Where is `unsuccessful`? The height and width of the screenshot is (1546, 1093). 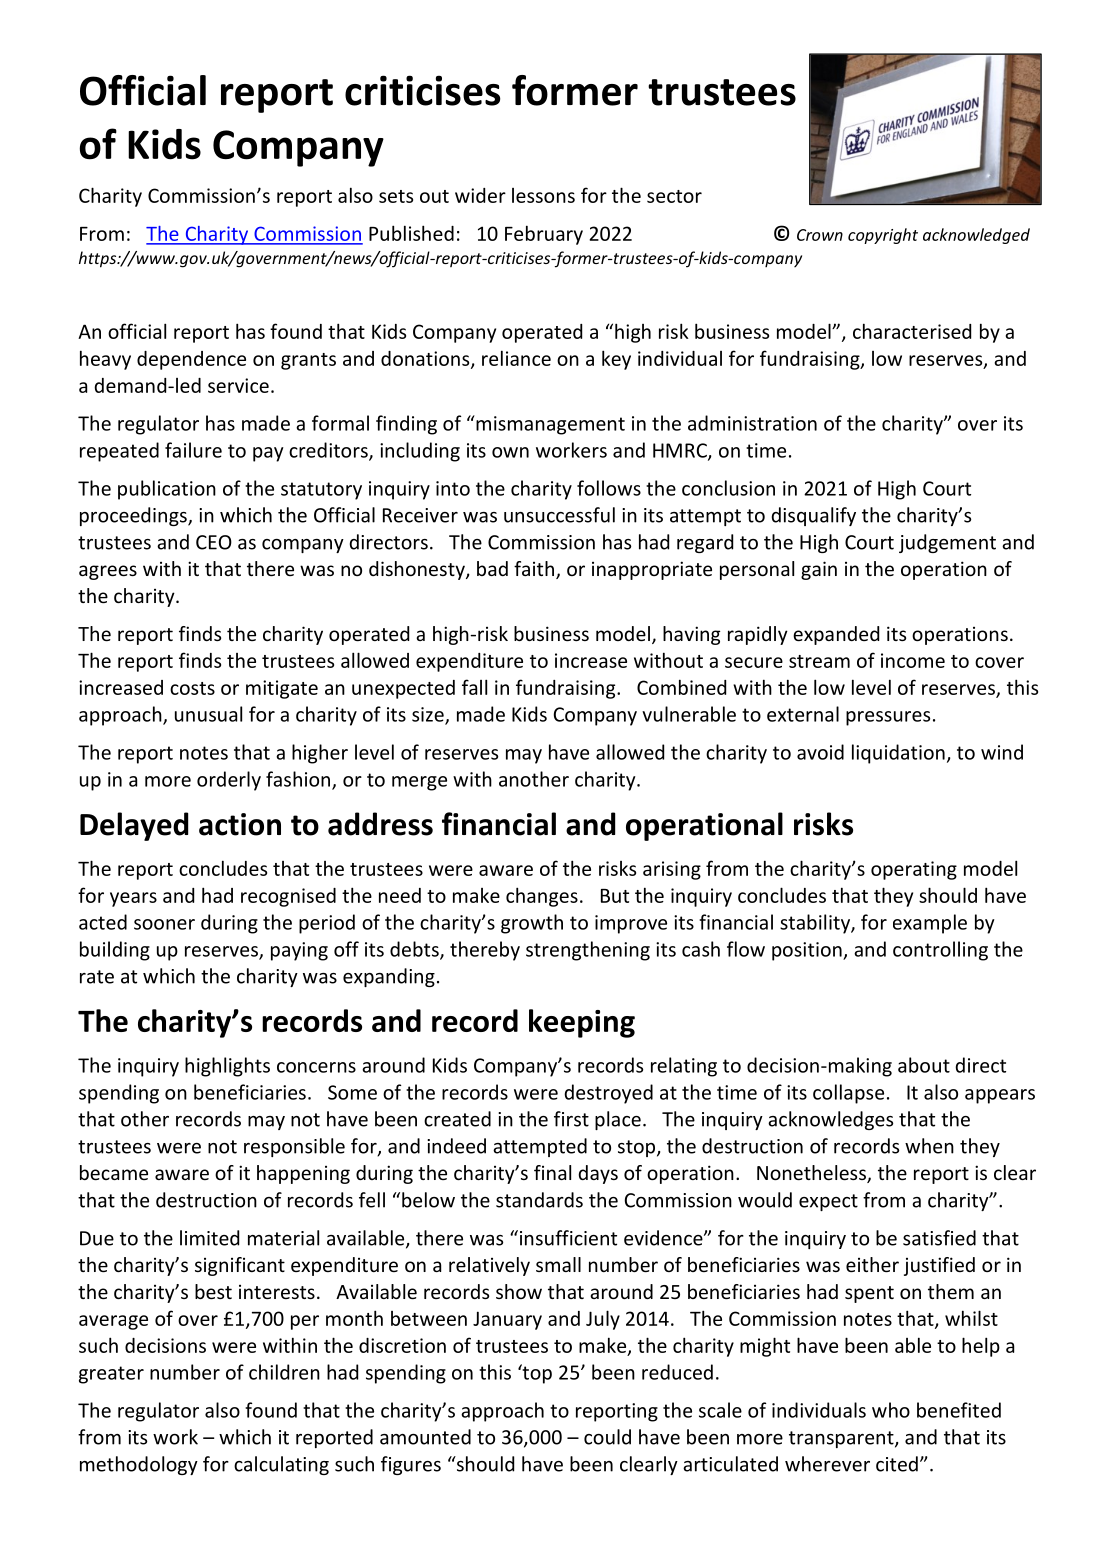
unsuccessful is located at coordinates (559, 515).
